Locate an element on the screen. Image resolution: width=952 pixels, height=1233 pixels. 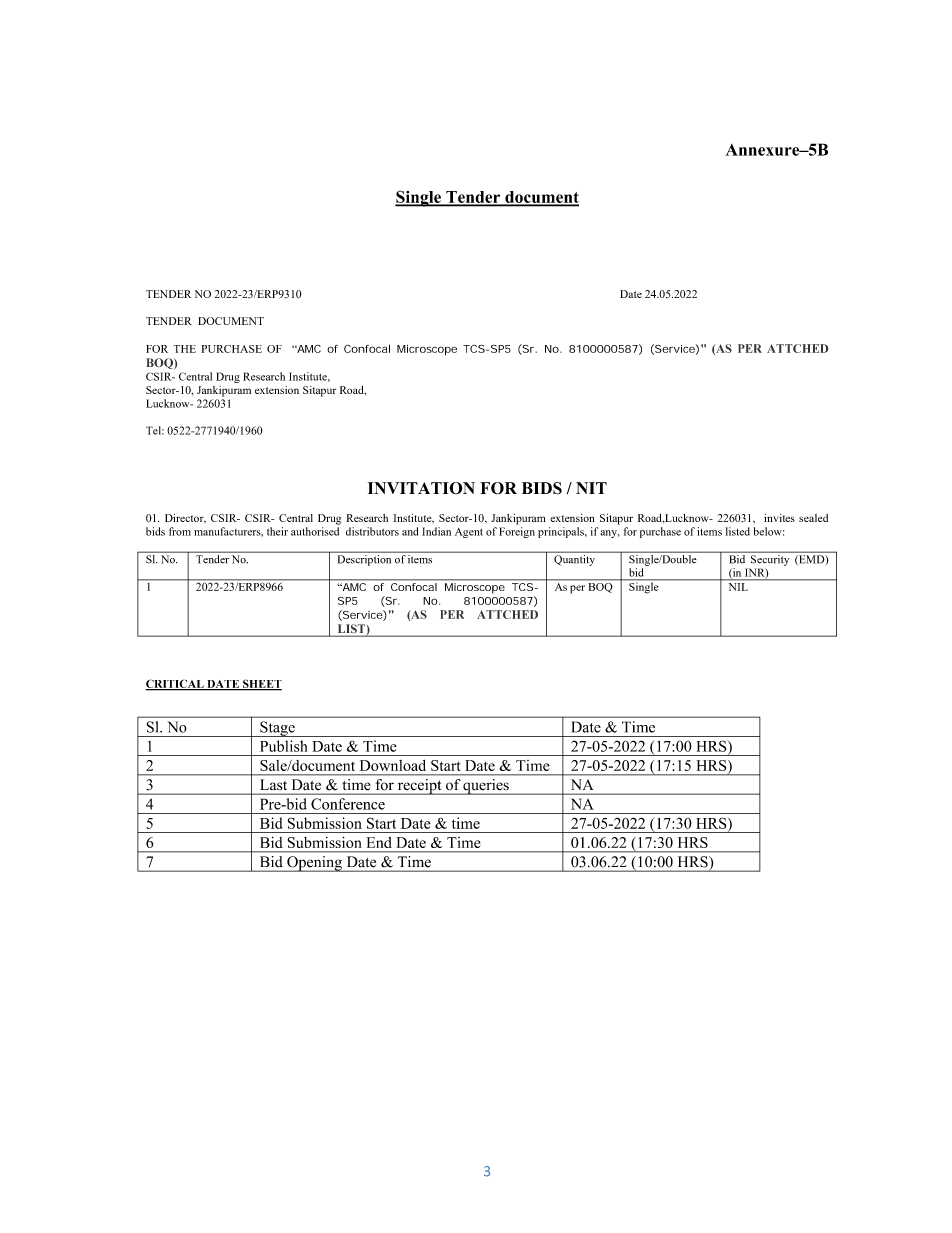
Quantity is located at coordinates (575, 559).
